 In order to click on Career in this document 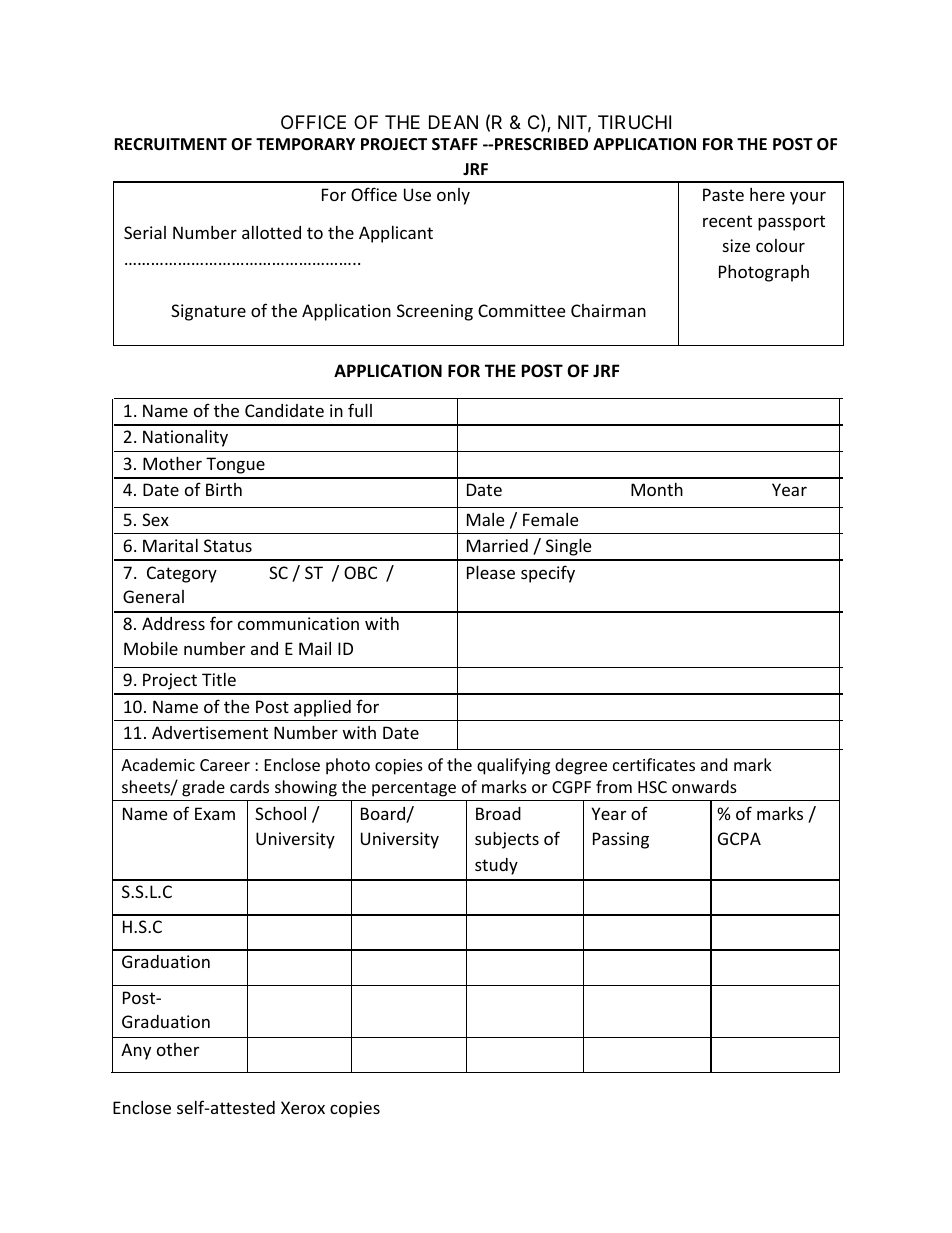, I will do `click(225, 765)`.
